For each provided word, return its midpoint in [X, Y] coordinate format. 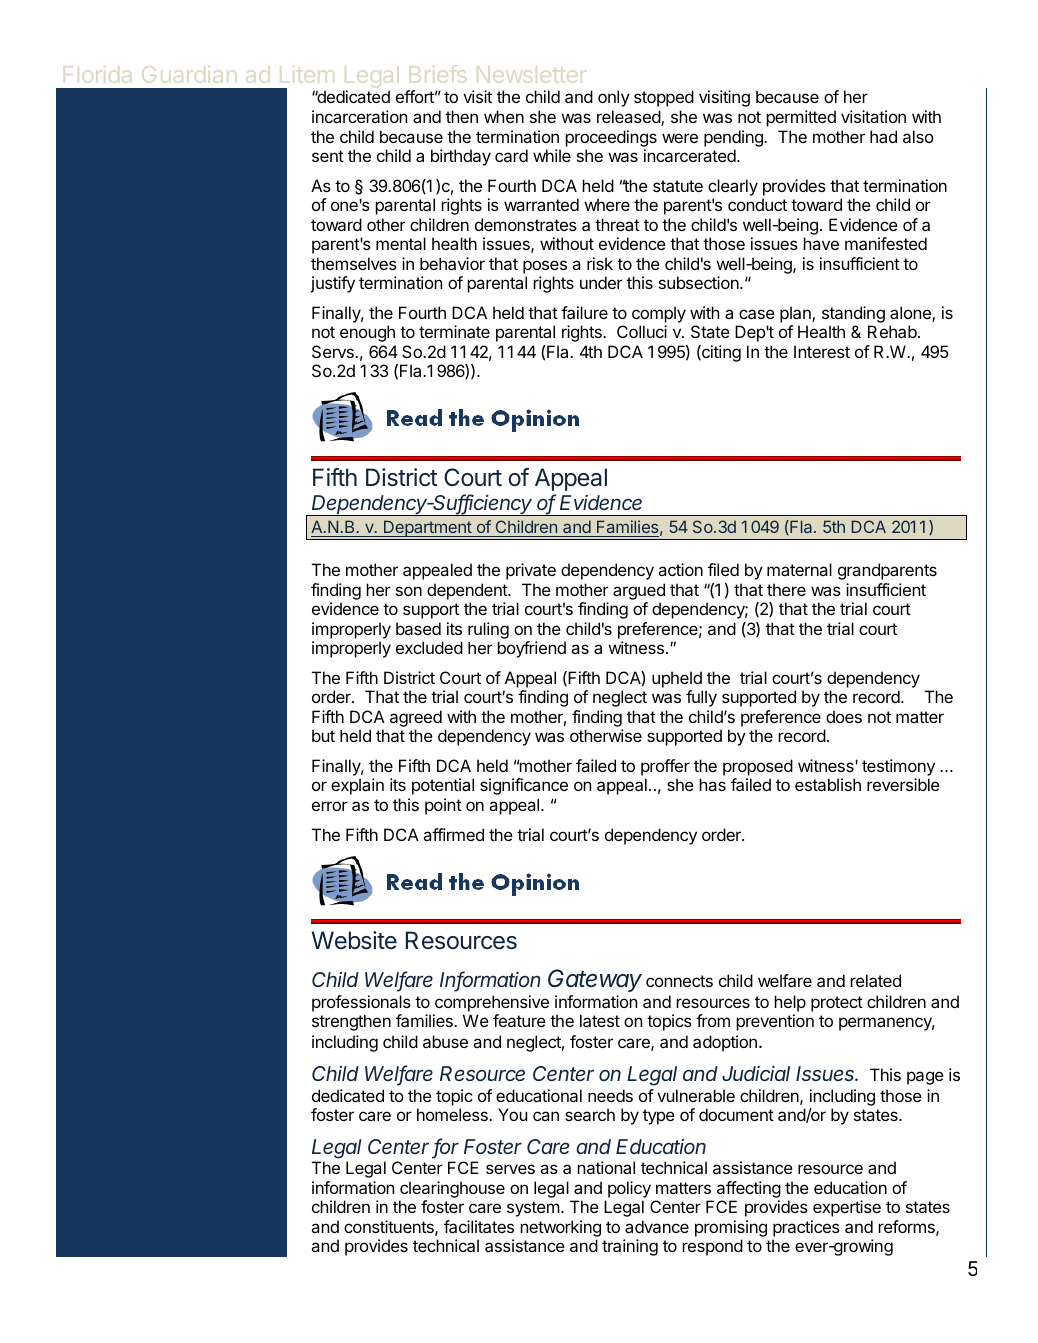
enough [367, 333]
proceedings [611, 138]
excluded [429, 647]
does [844, 716]
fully [701, 698]
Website [354, 940]
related [875, 980]
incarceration [359, 116]
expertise [847, 1208]
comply [659, 314]
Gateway [595, 980]
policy [629, 1189]
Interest [822, 351]
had [883, 136]
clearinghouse [452, 1189]
